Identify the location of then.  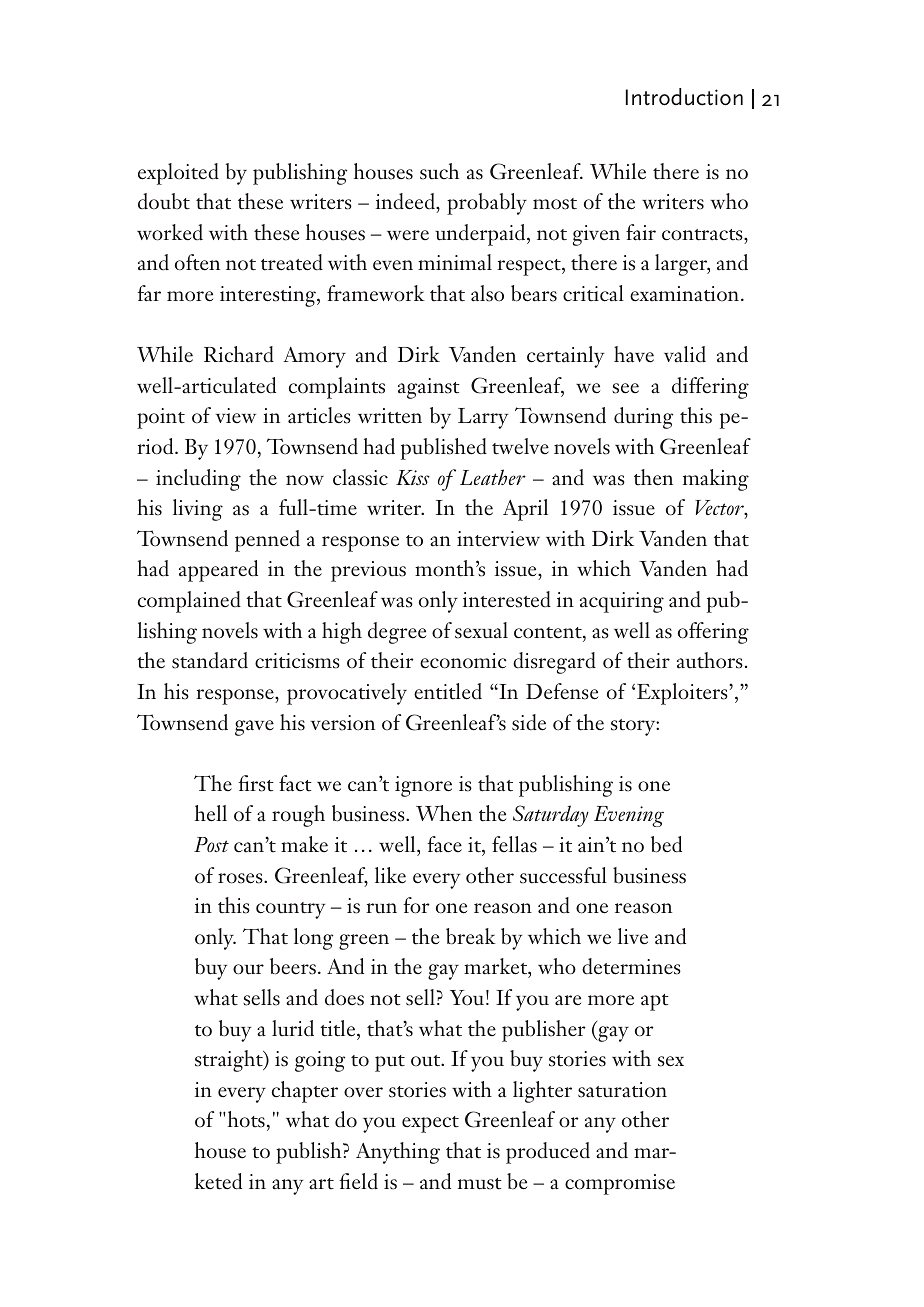
(653, 477).
